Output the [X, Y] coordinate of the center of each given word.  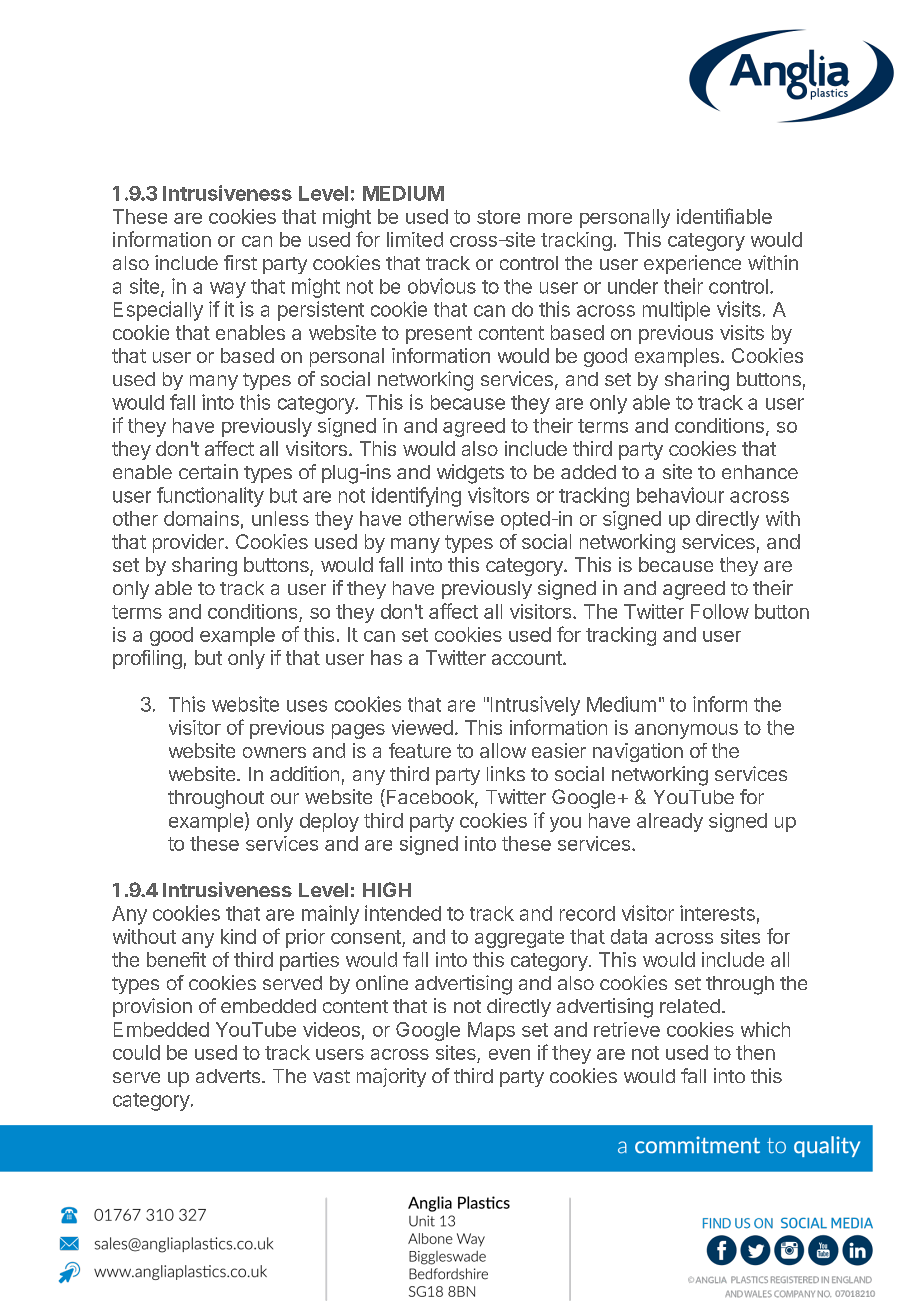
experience [692, 264]
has [386, 657]
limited [415, 239]
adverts [228, 1076]
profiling [147, 659]
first [240, 262]
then [755, 1052]
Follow [720, 611]
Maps [491, 1031]
